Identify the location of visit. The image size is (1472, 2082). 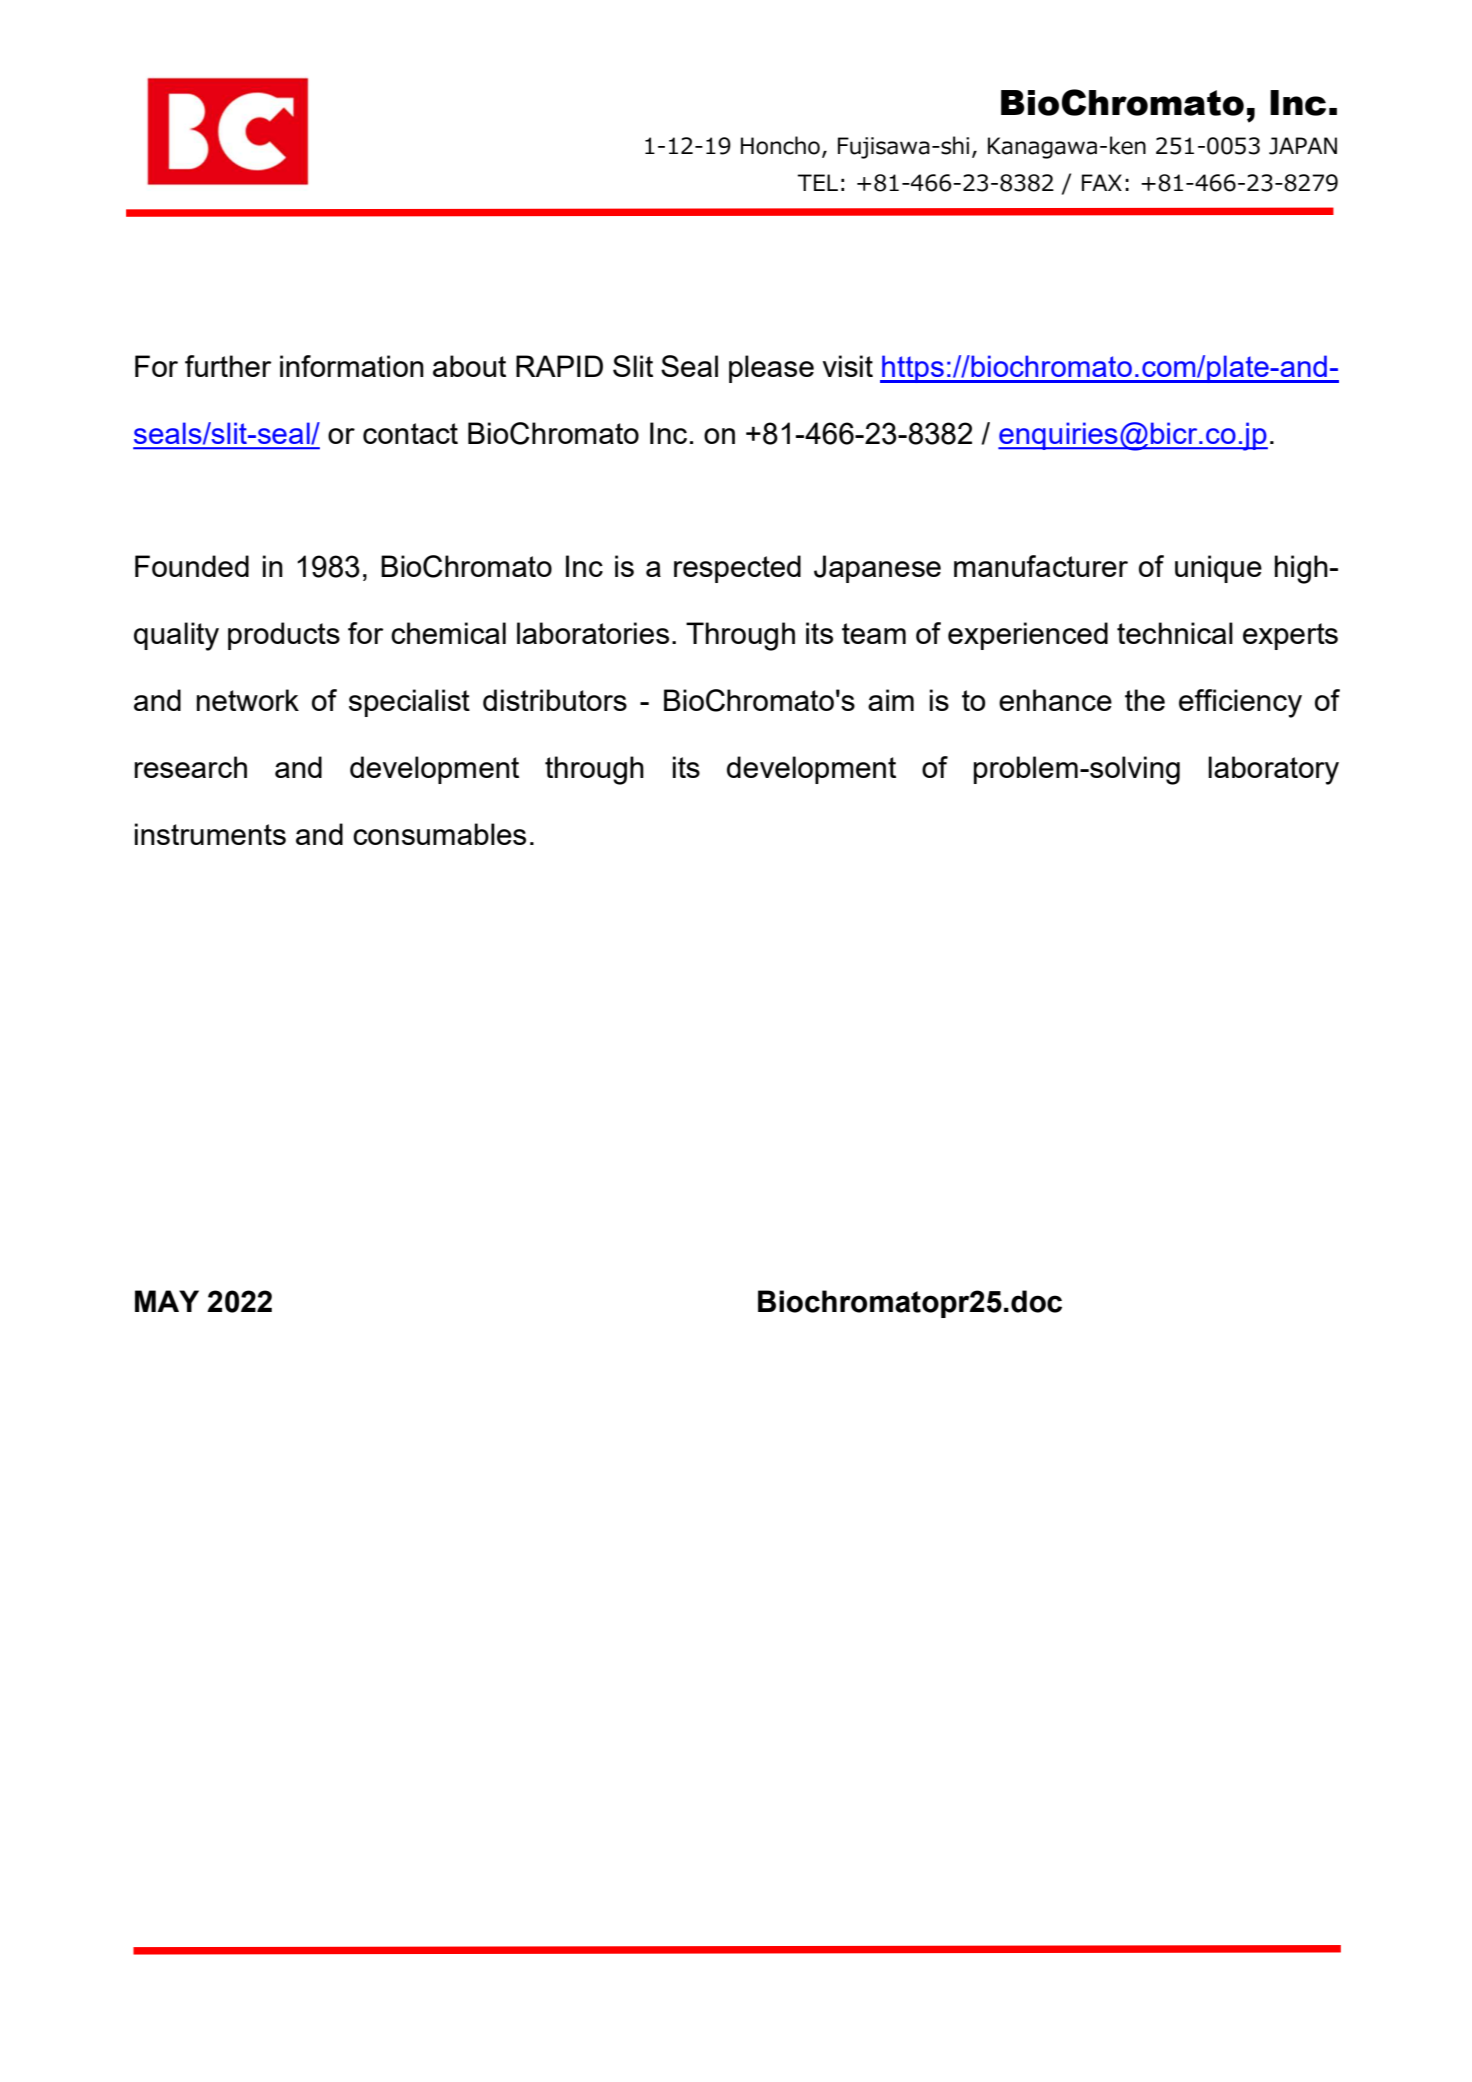
(847, 366).
